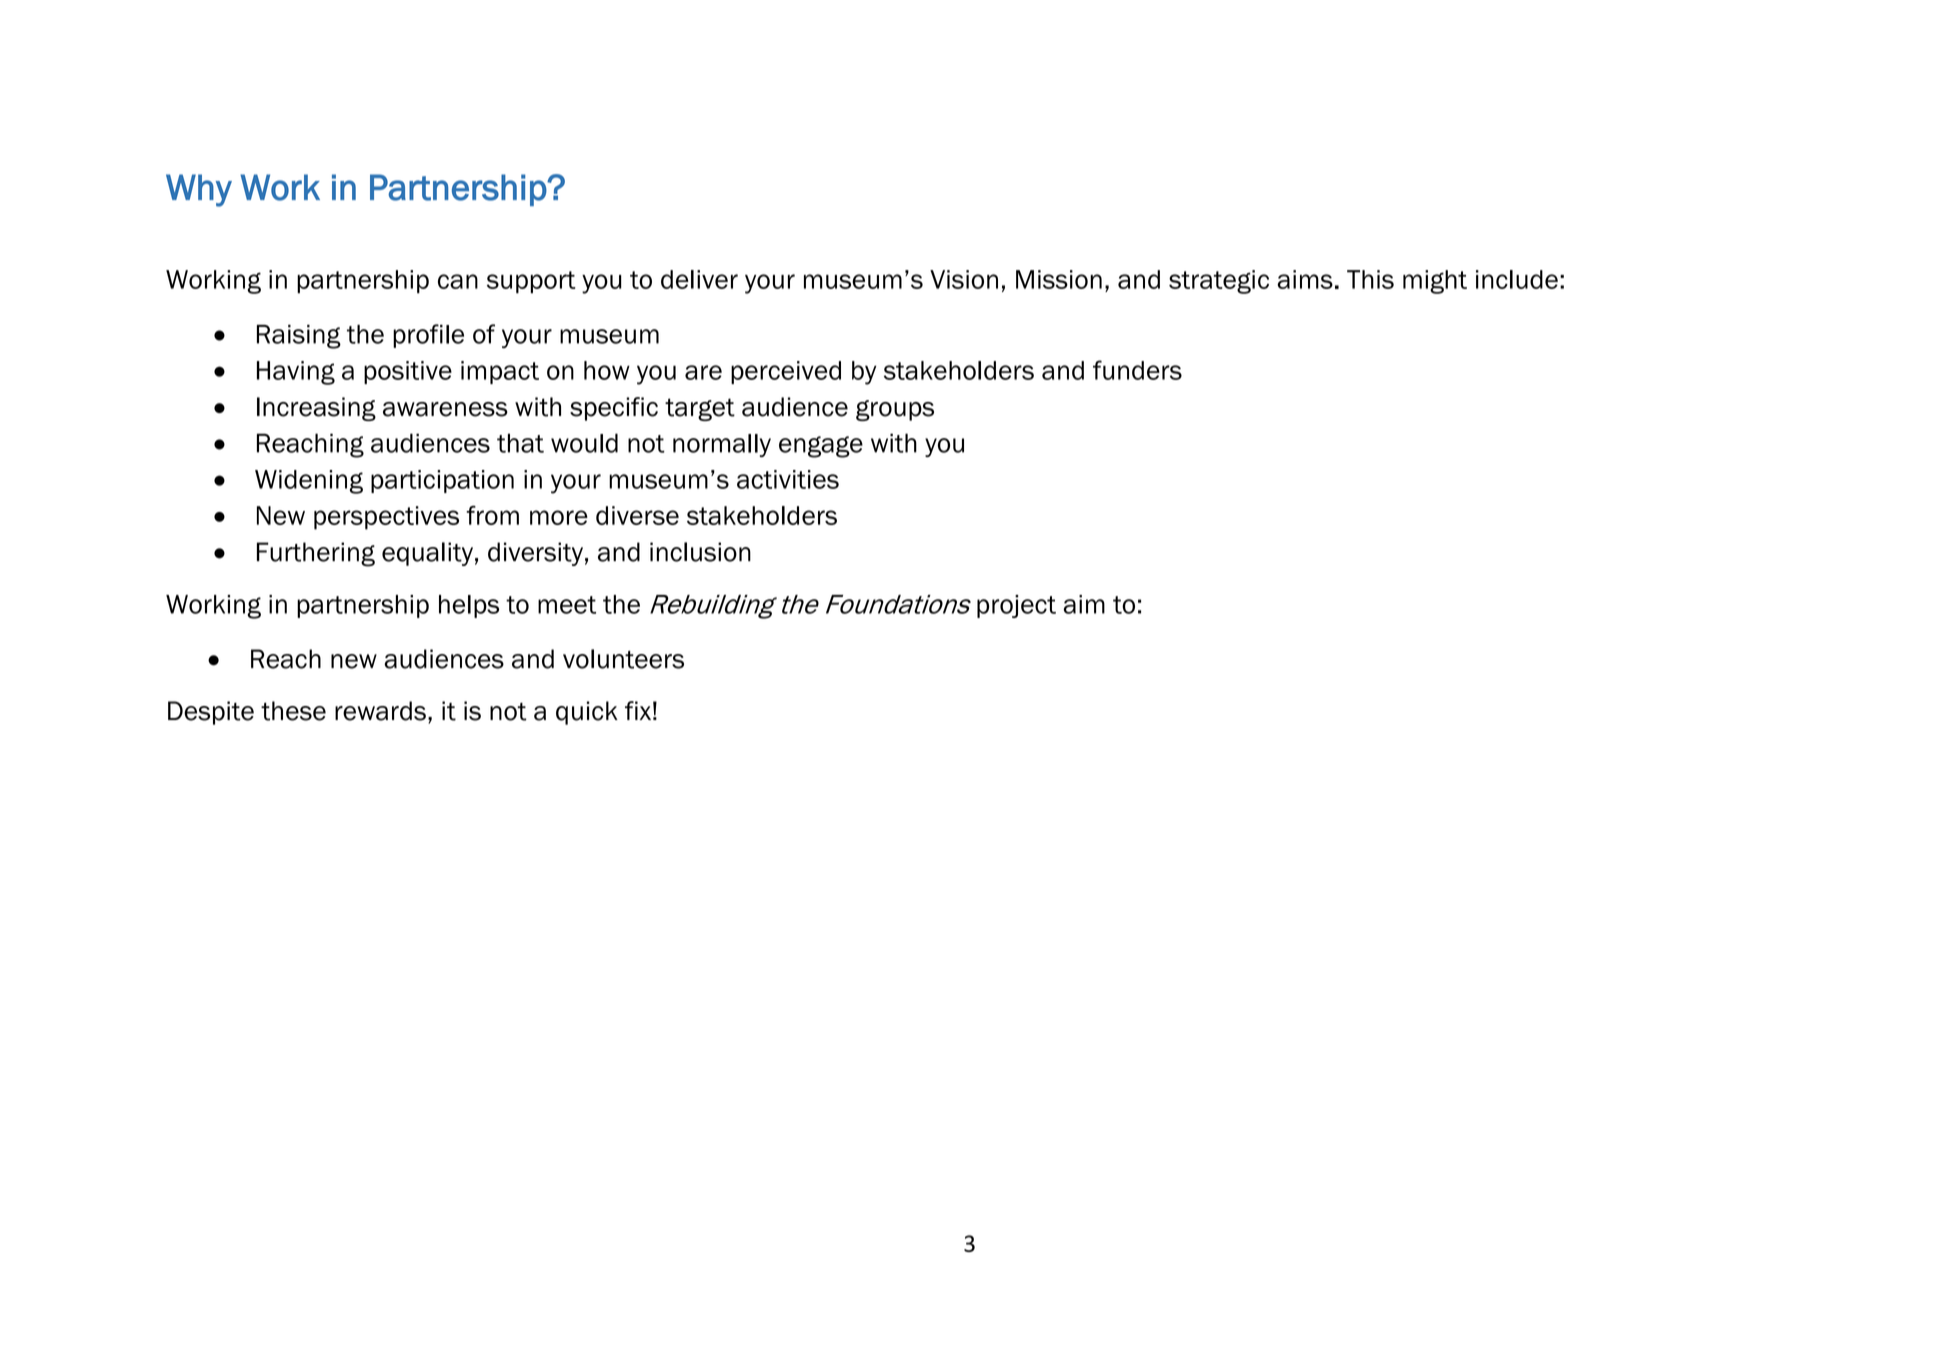 The height and width of the screenshot is (1371, 1939). I want to click on engage, so click(821, 447).
